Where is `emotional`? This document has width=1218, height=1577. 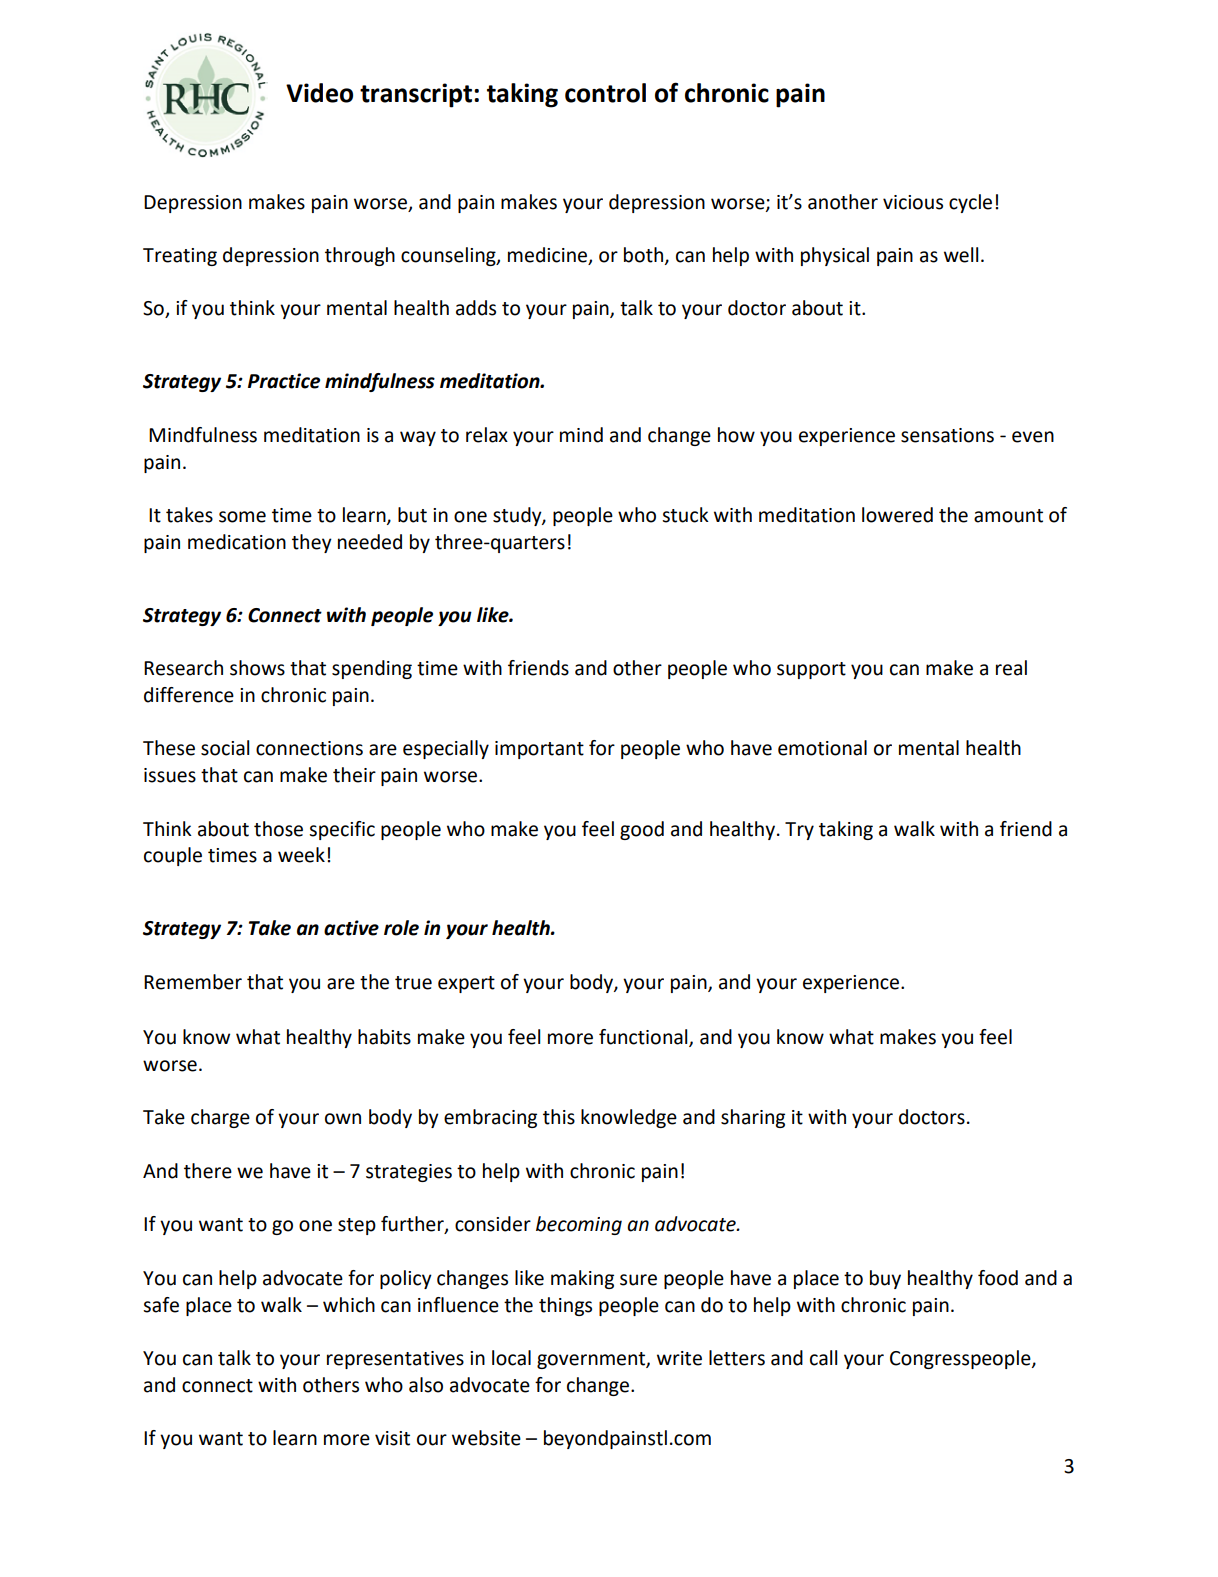
emotional is located at coordinates (822, 748).
